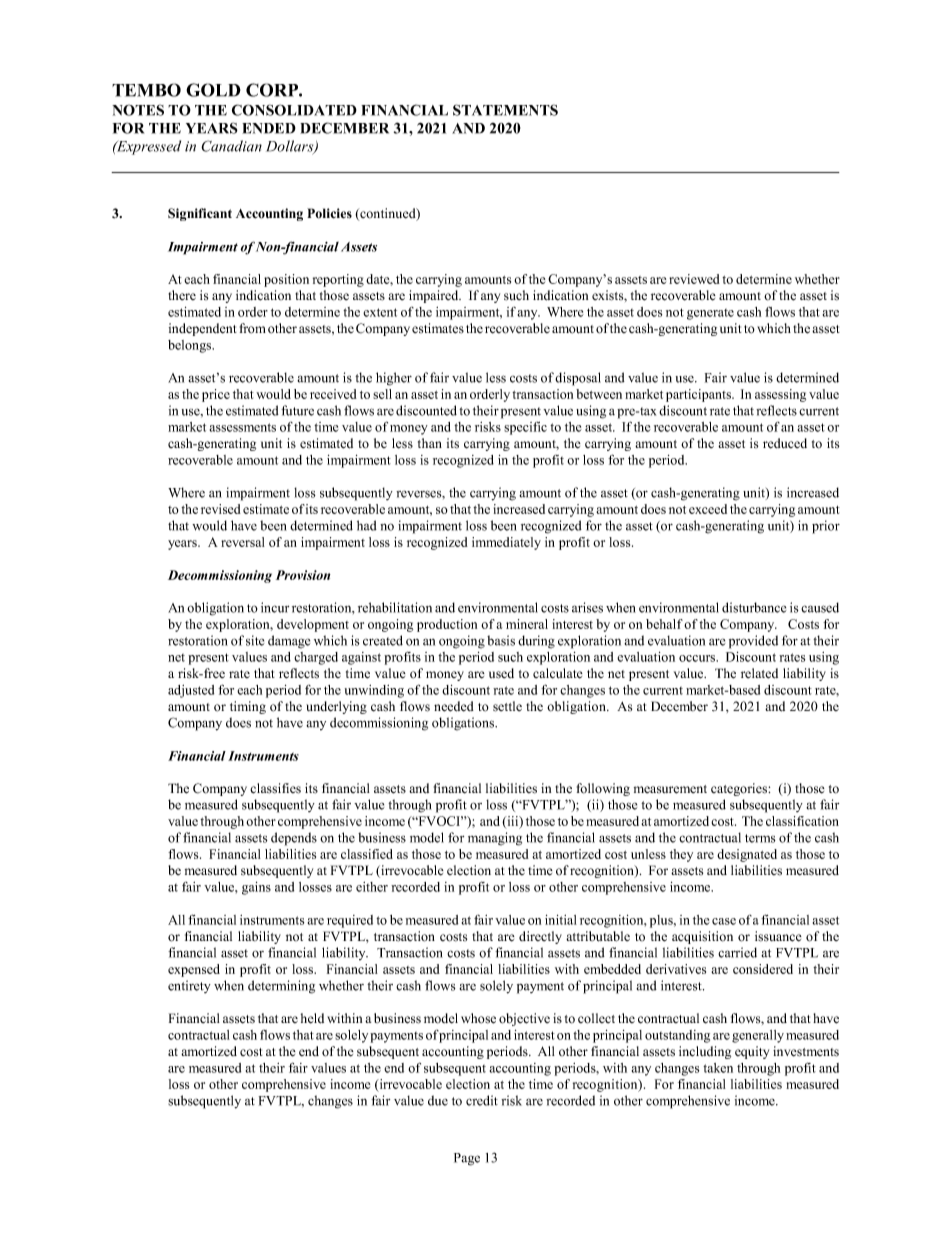  What do you see at coordinates (505, 110) in the screenshot?
I see `STATEMENTS` at bounding box center [505, 110].
